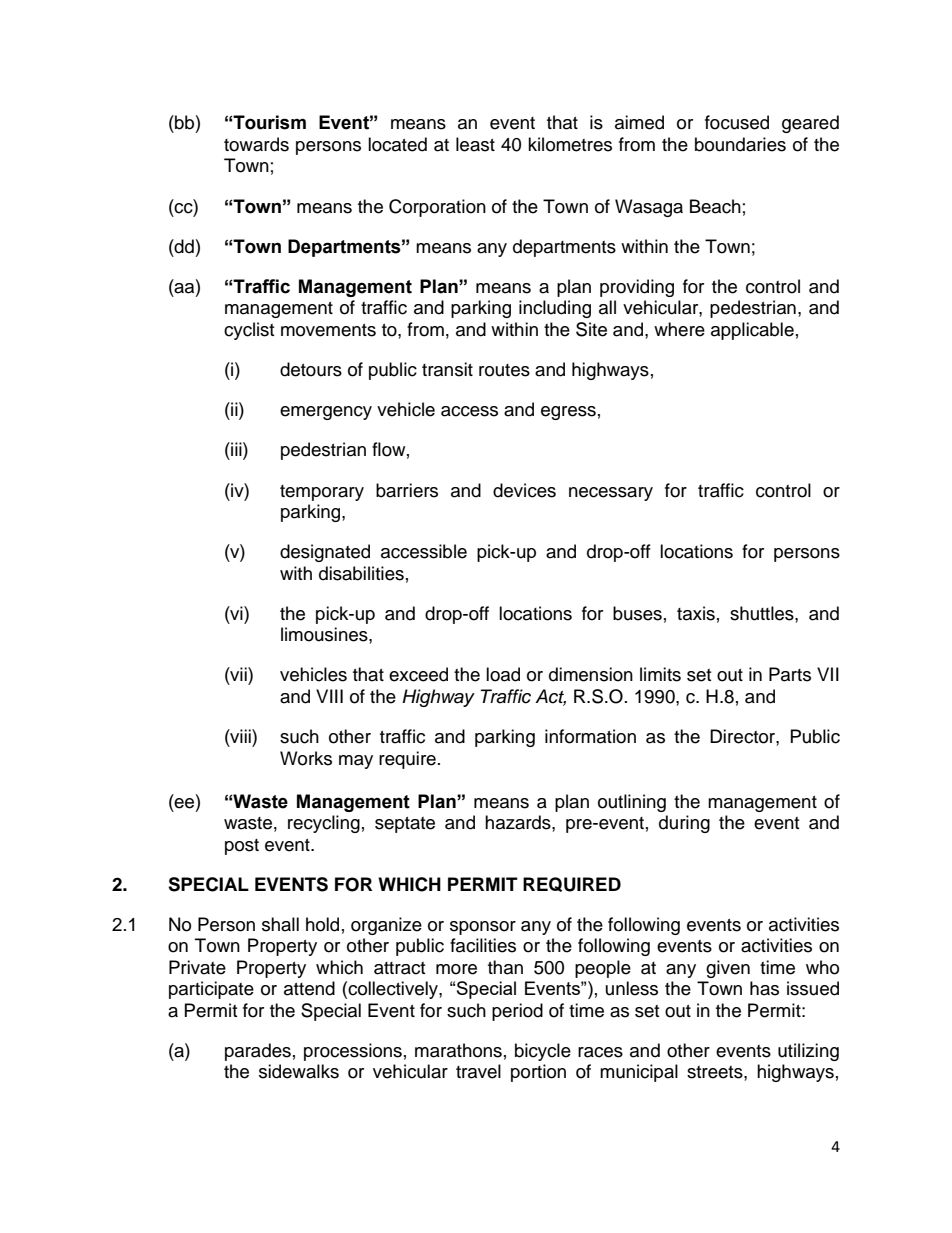  Describe the element at coordinates (256, 144) in the page. I see `towards` at that location.
